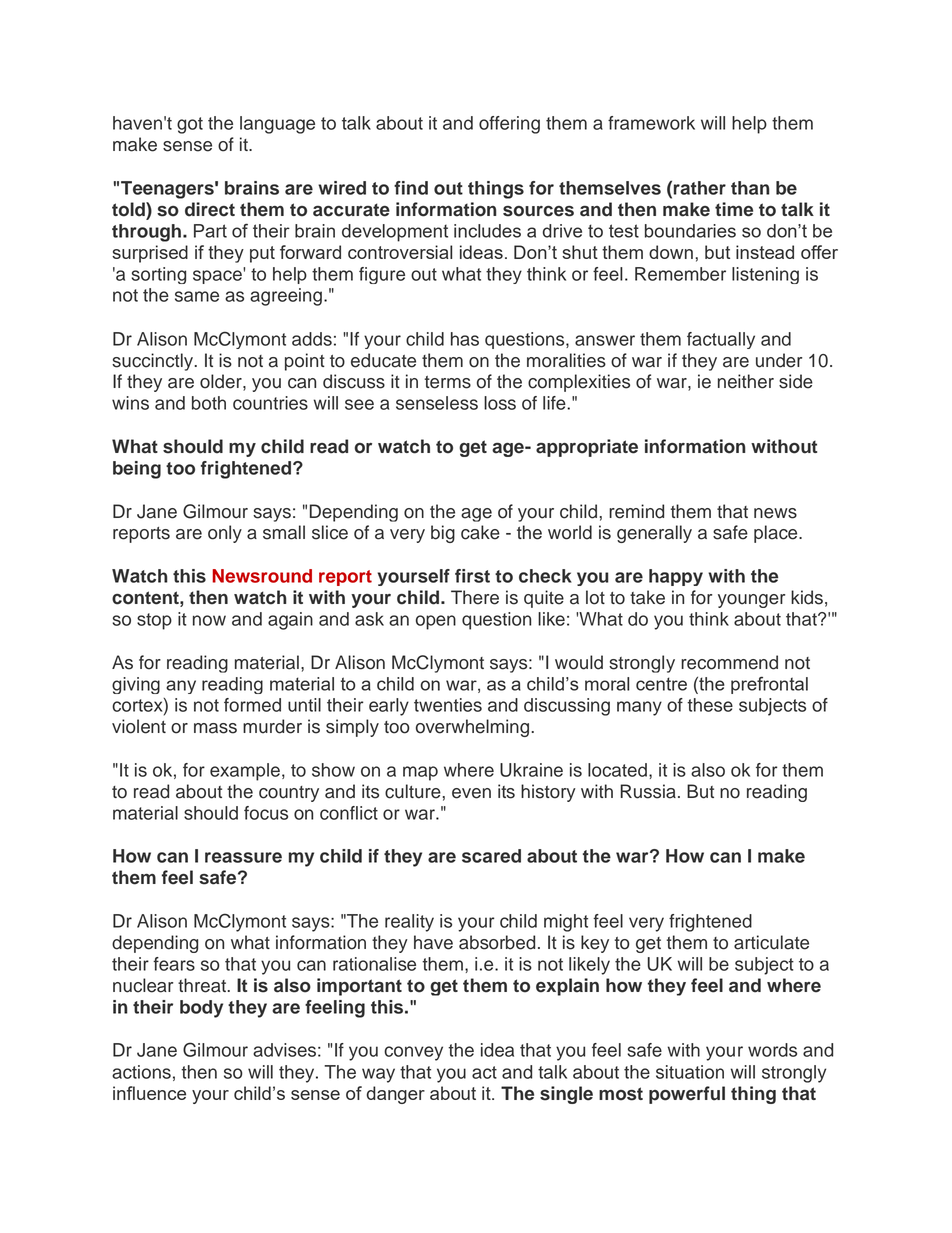 This screenshot has height=1233, width=952. I want to click on neither, so click(746, 381).
